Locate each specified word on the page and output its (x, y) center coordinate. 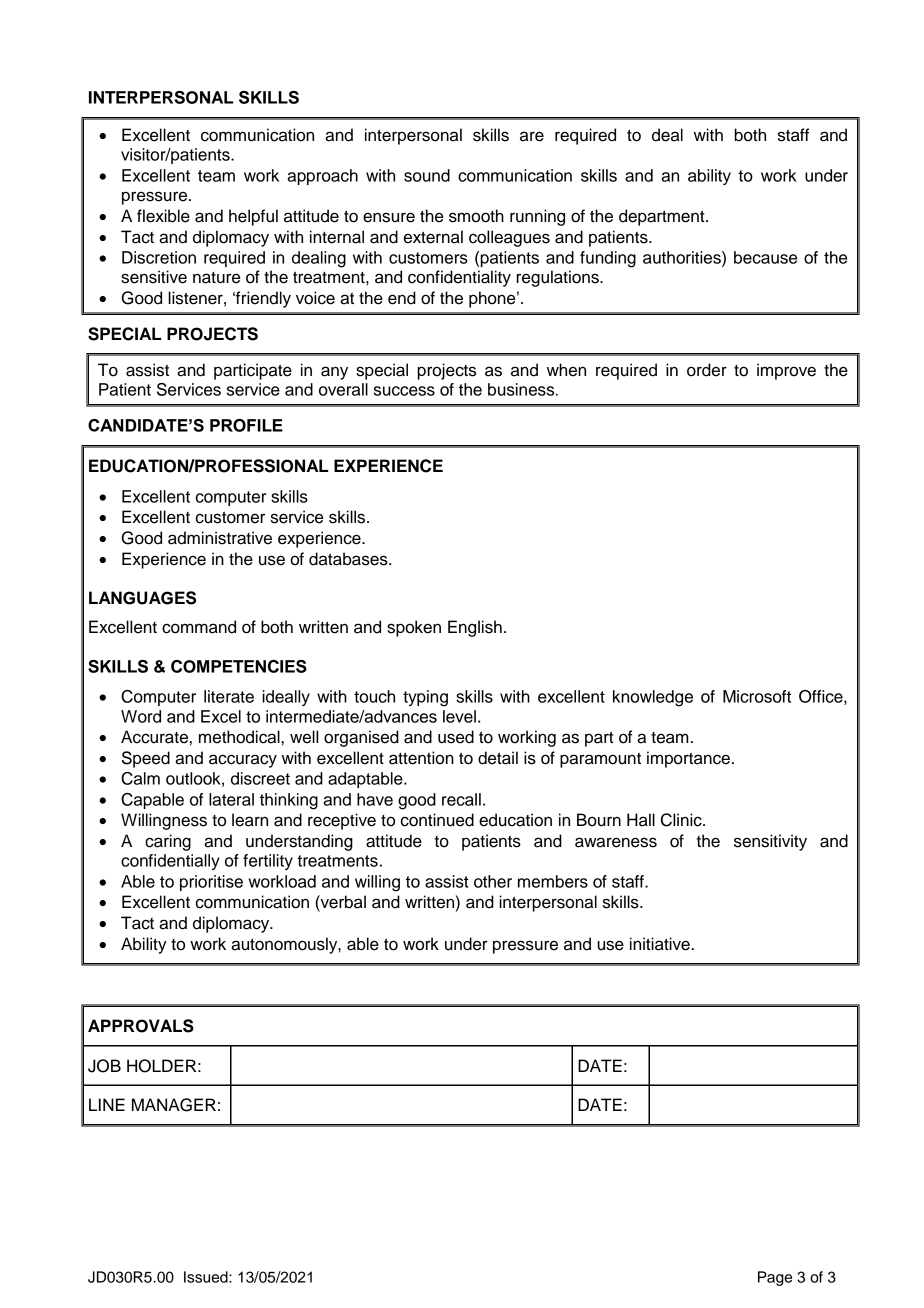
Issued (207, 1277)
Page (775, 1278)
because (765, 257)
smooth (476, 216)
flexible (163, 216)
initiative (661, 944)
